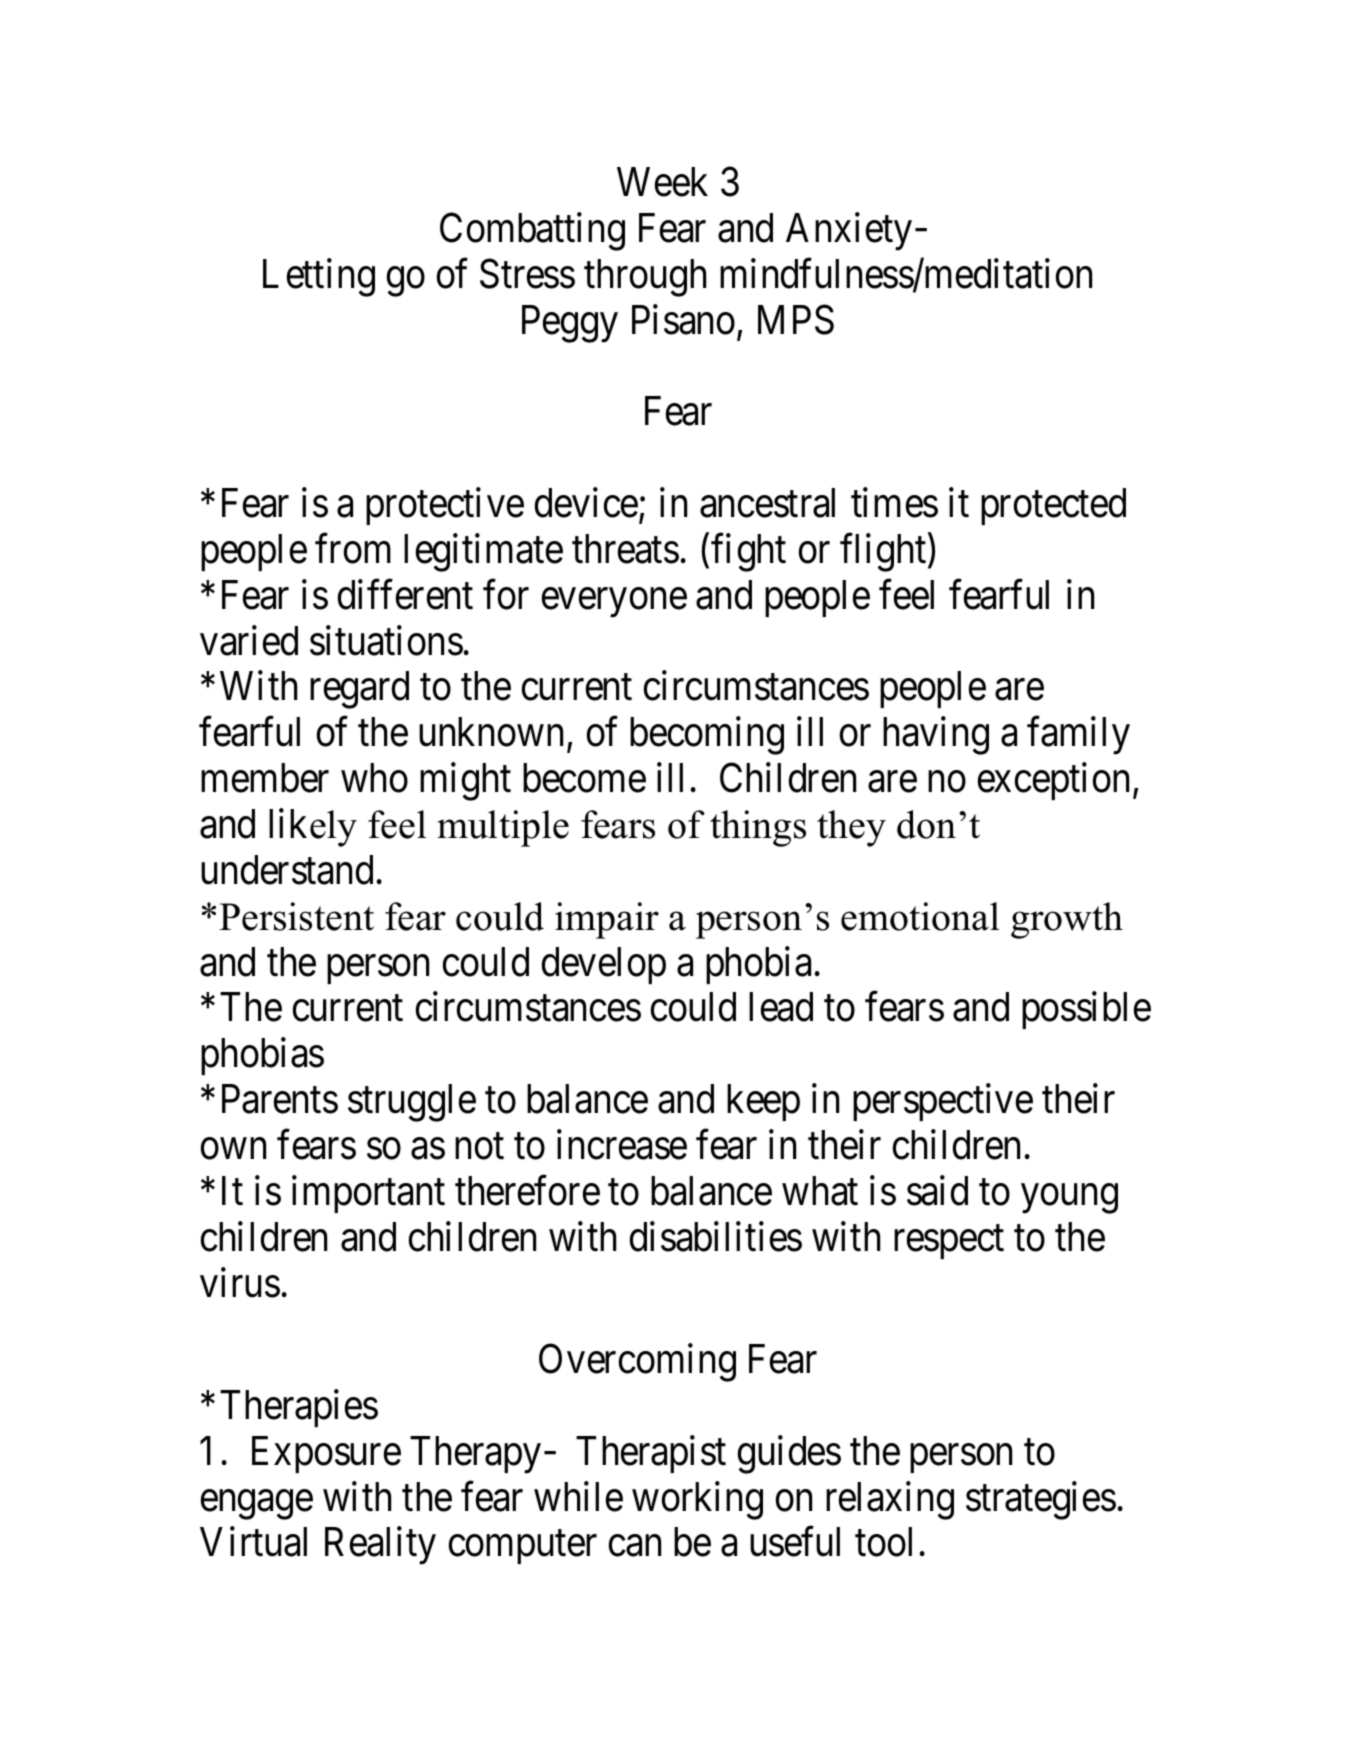  What do you see at coordinates (920, 916) in the screenshot?
I see `emotional` at bounding box center [920, 916].
